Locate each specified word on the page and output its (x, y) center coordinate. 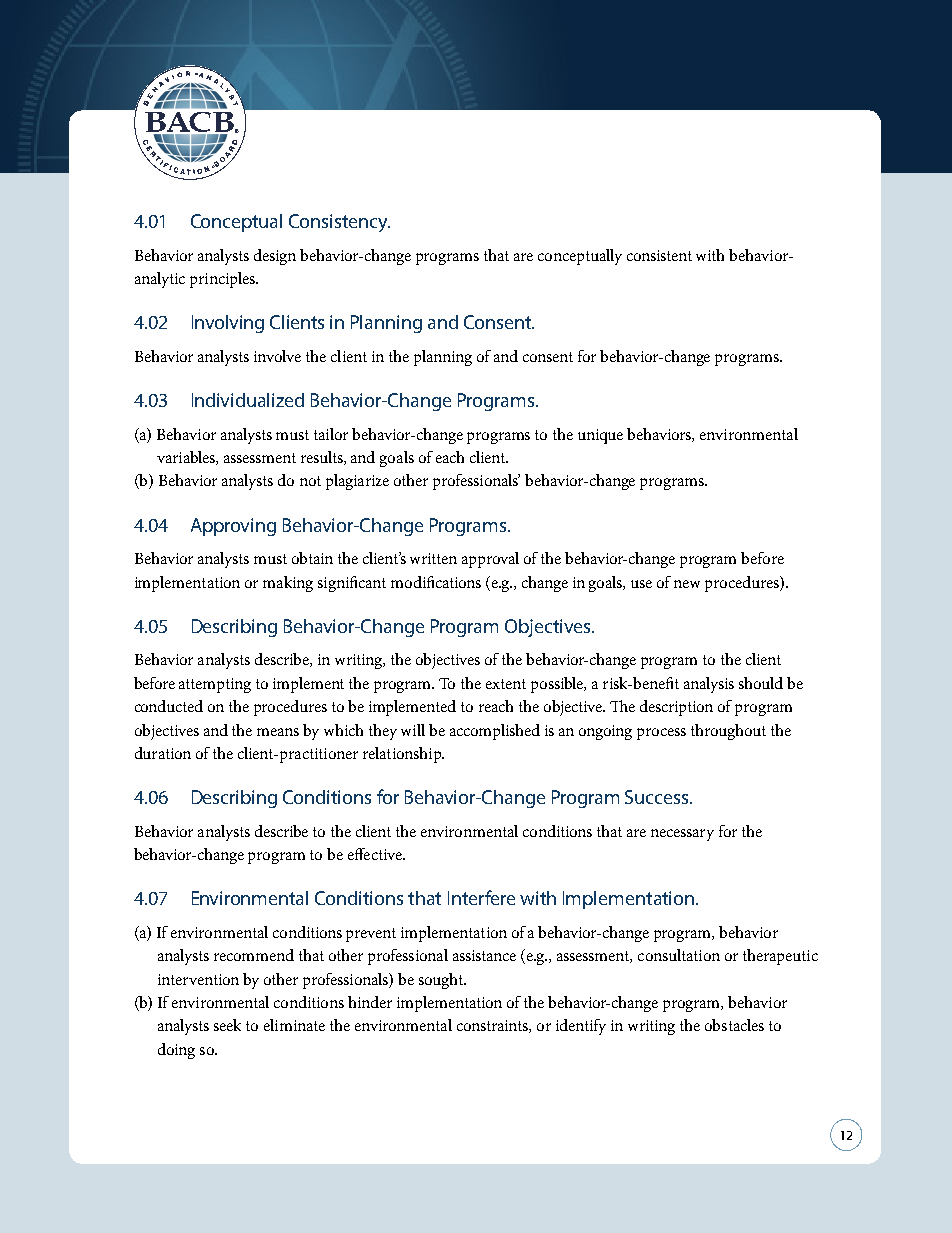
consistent (659, 255)
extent (506, 684)
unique (600, 436)
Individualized (248, 400)
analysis (709, 685)
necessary (682, 835)
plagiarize (357, 482)
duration (163, 753)
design (275, 257)
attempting (215, 685)
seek (227, 1025)
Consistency (339, 223)
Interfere (481, 897)
